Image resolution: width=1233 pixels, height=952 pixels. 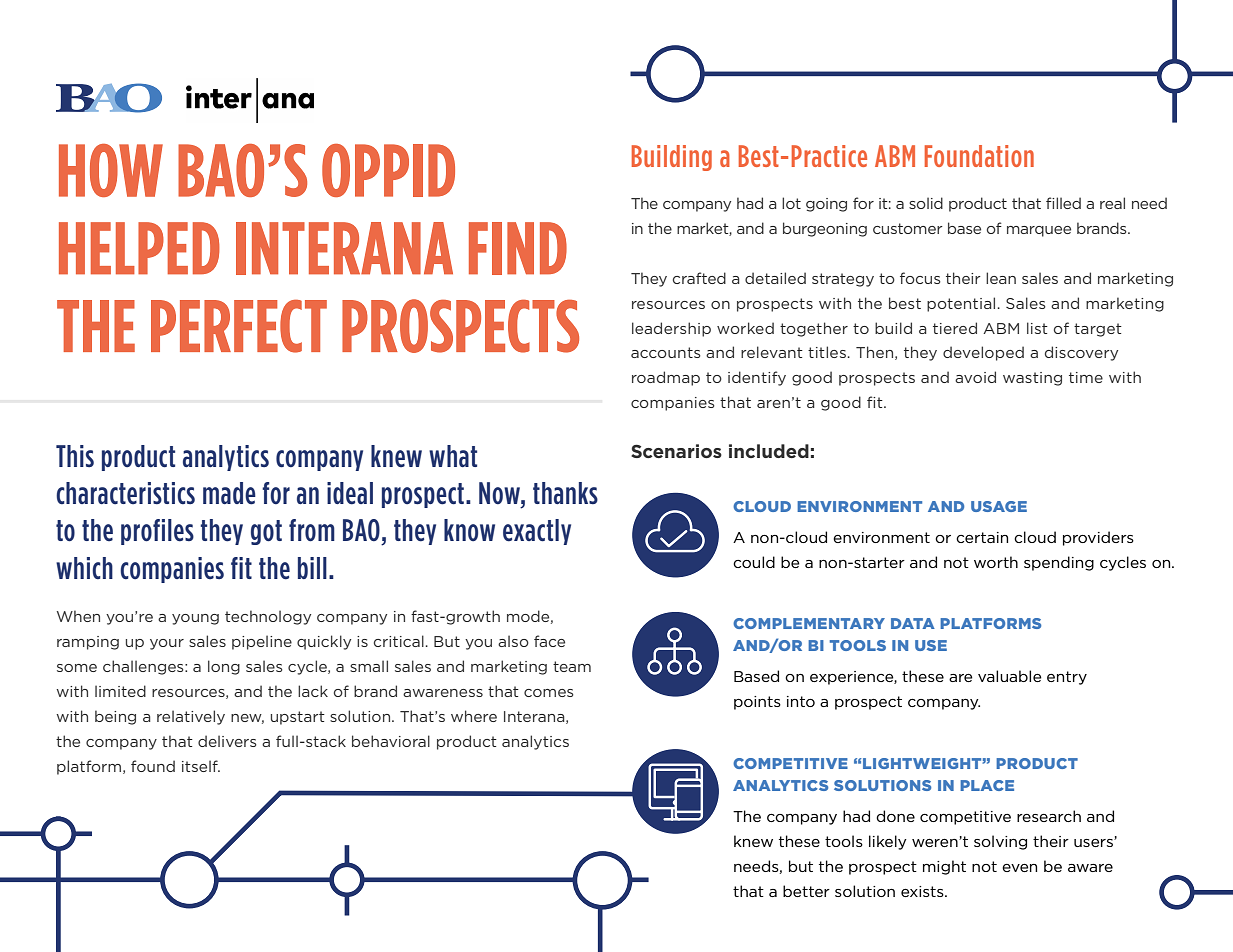 I want to click on better, so click(x=806, y=891).
